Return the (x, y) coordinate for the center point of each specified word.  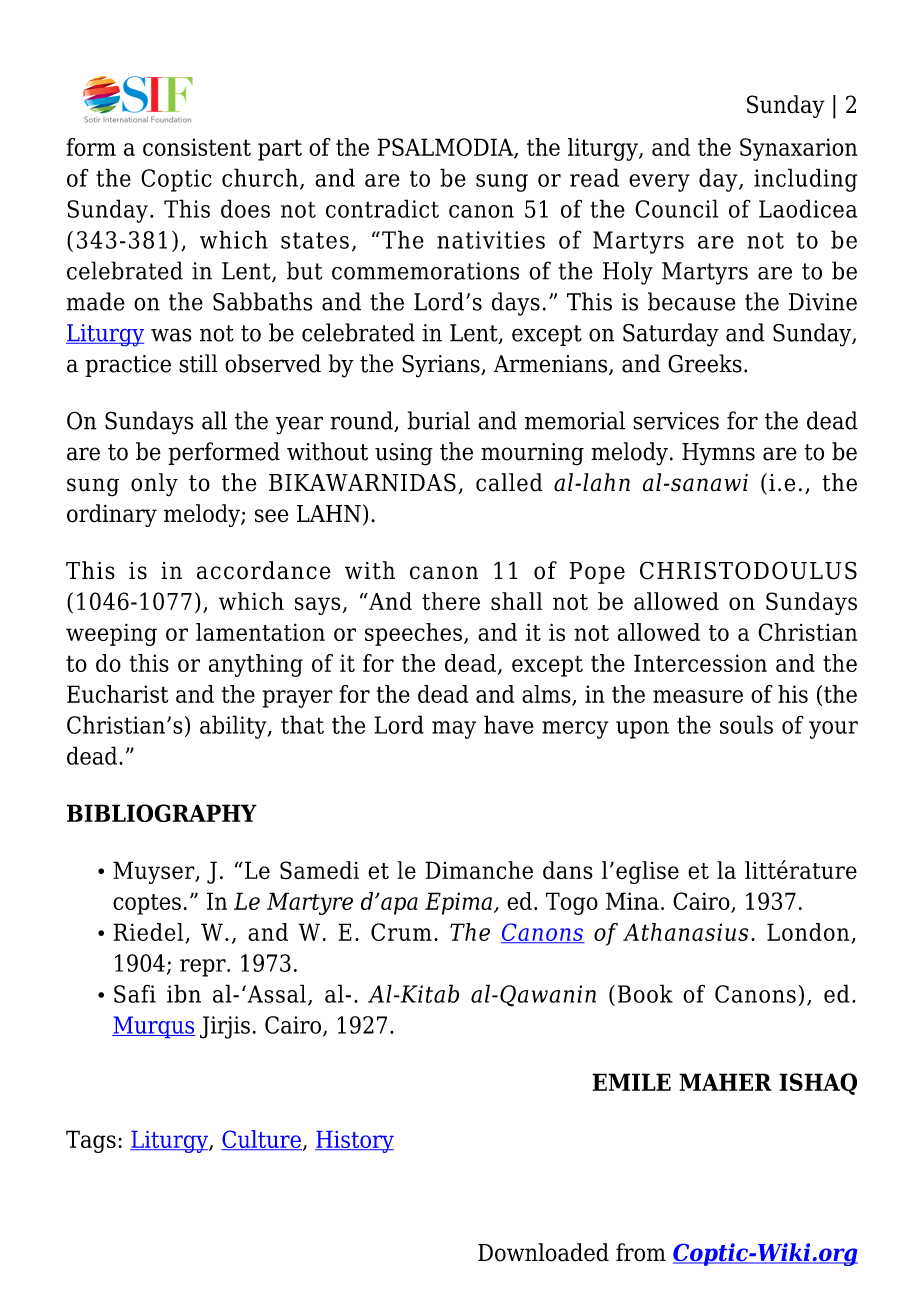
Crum (401, 932)
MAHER (725, 1082)
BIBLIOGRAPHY (162, 813)
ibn (184, 993)
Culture (261, 1140)
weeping (111, 634)
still (198, 363)
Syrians (442, 366)
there (451, 601)
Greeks (705, 363)
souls (746, 724)
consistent (197, 147)
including (805, 180)
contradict (382, 208)
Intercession (700, 663)
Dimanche (479, 870)
